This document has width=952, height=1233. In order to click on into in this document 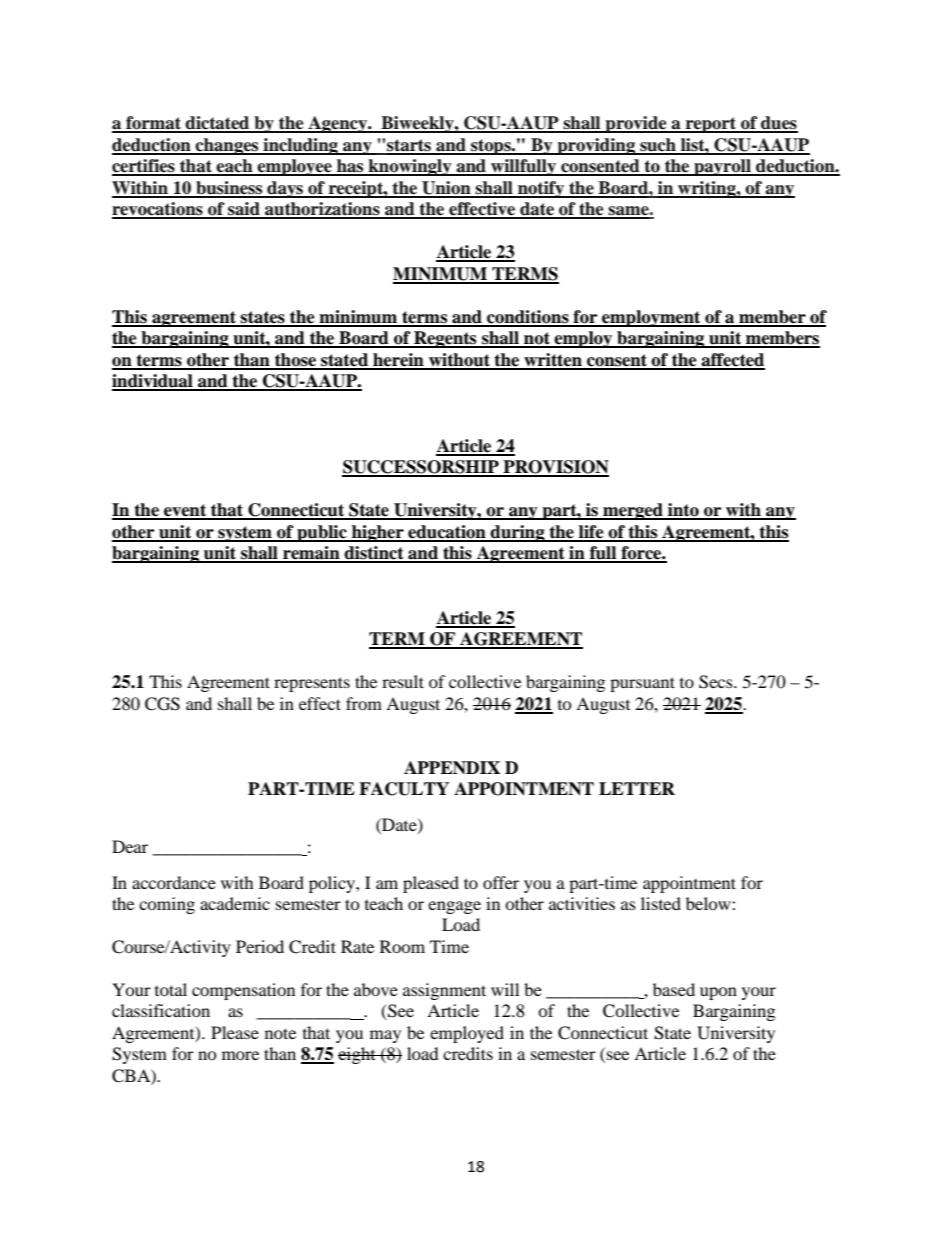, I will do `click(683, 511)`.
